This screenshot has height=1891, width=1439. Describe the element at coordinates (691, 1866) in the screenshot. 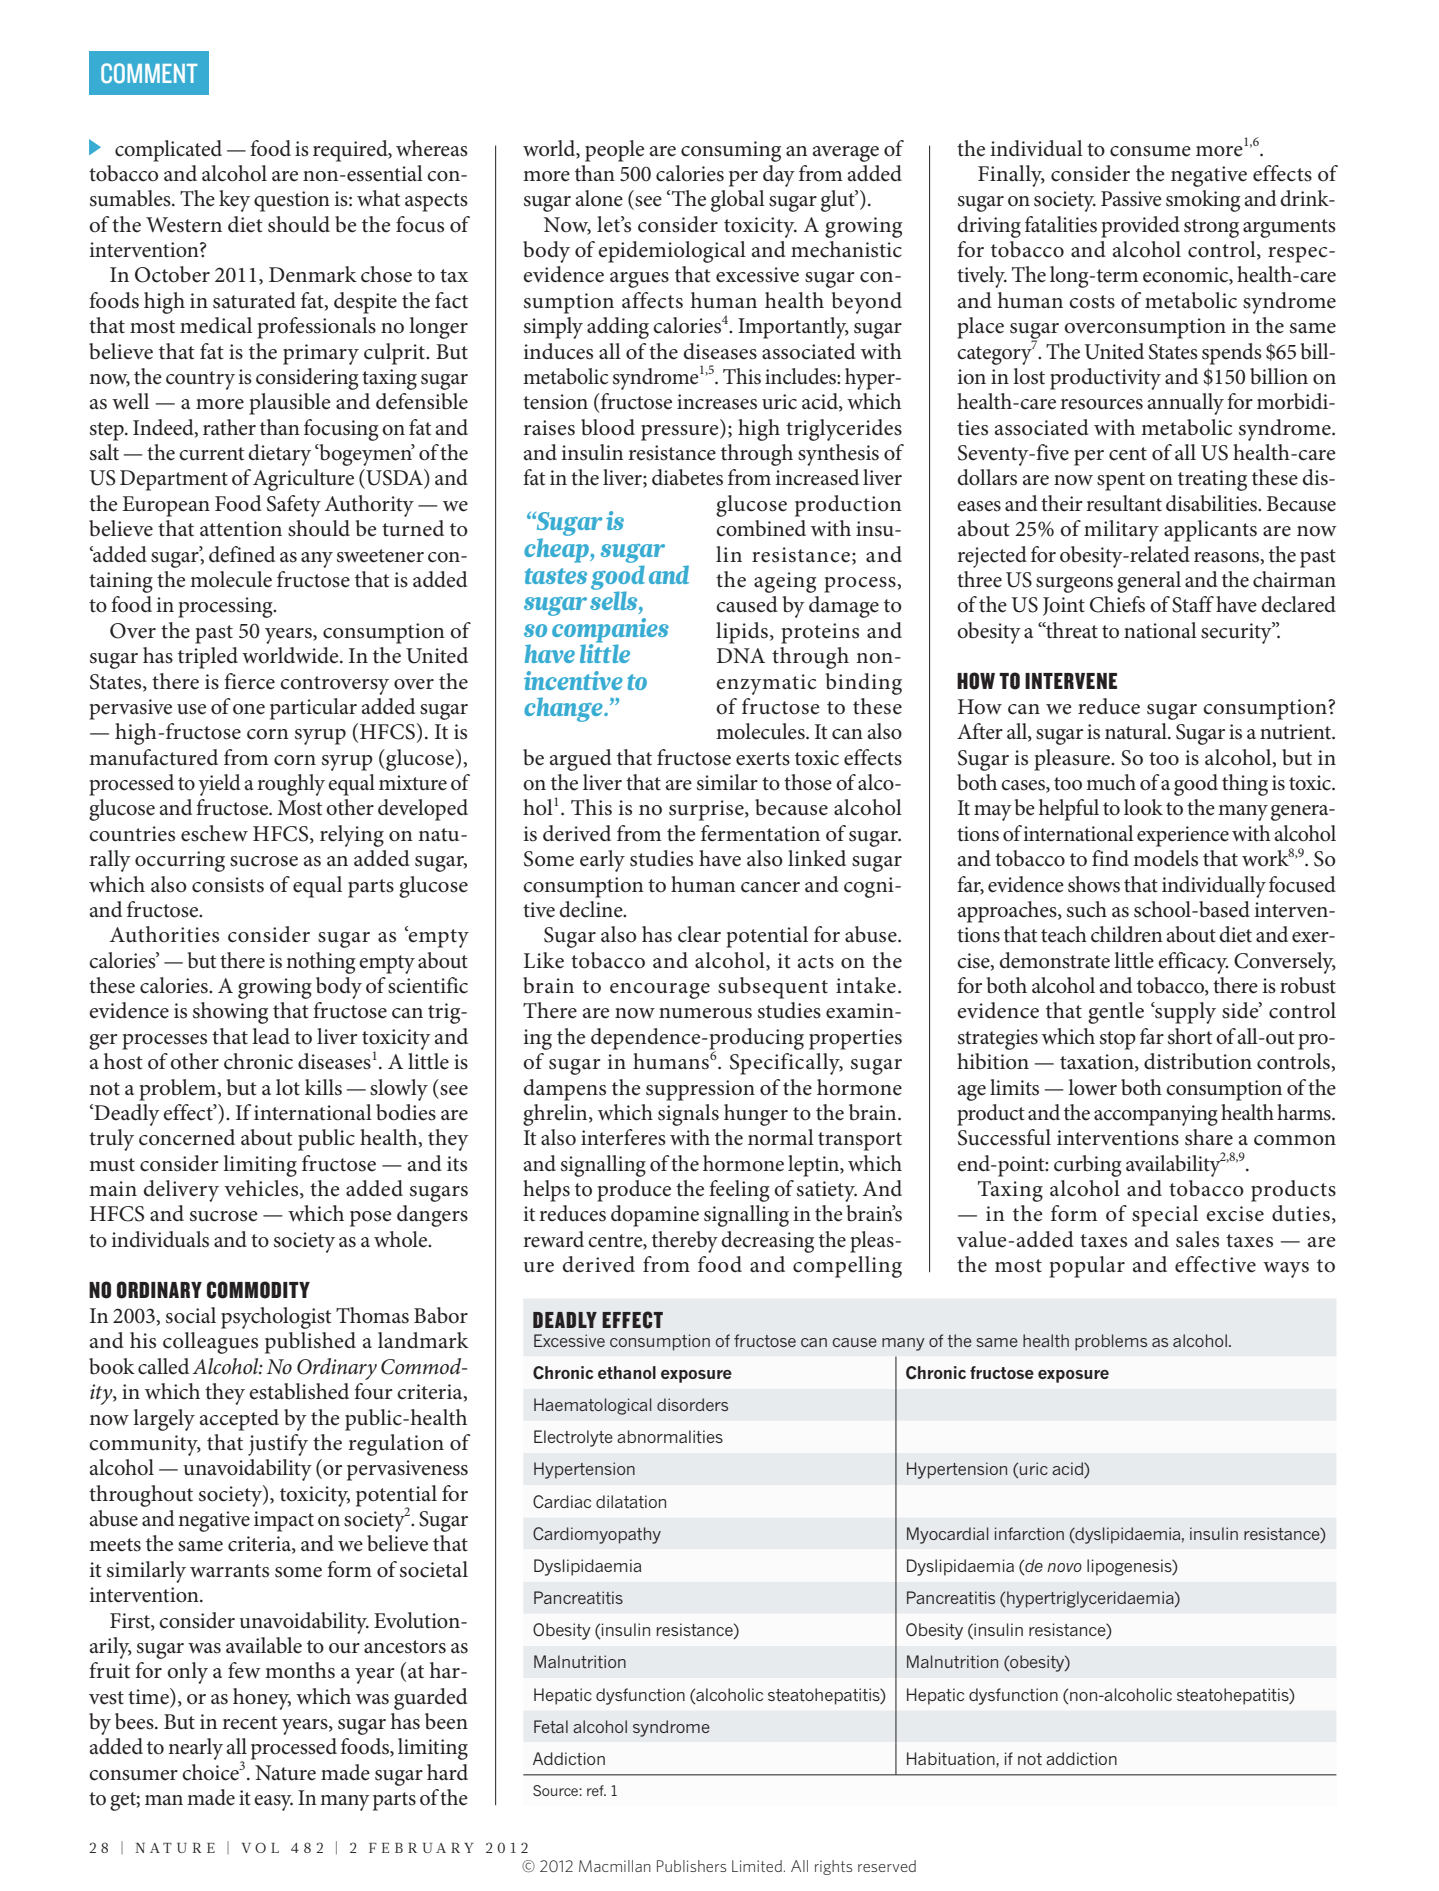

I see `Publishers` at that location.
